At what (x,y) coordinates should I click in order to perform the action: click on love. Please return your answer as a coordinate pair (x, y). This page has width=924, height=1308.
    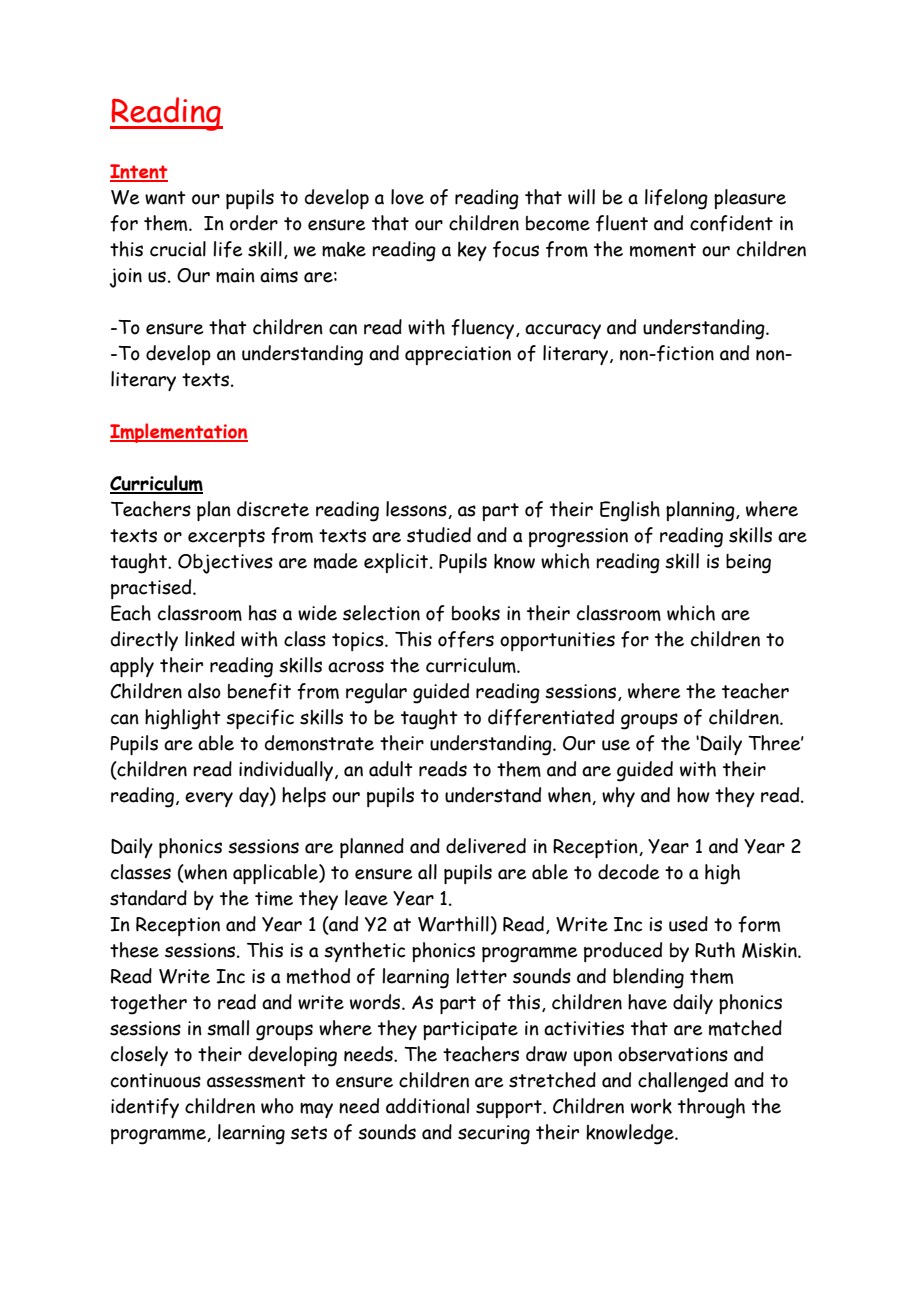
    Looking at the image, I should click on (407, 197).
